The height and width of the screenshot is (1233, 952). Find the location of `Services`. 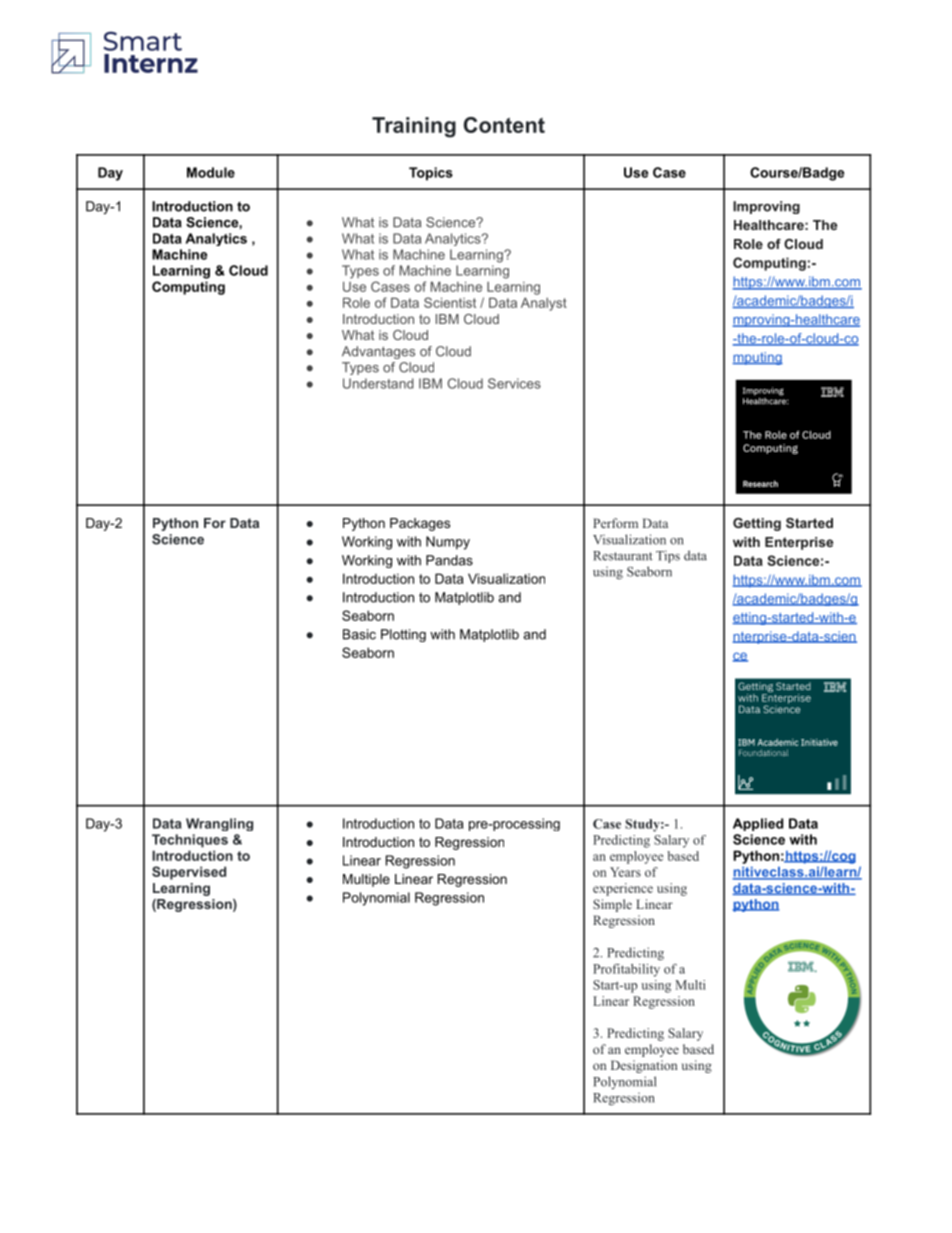

Services is located at coordinates (514, 383).
